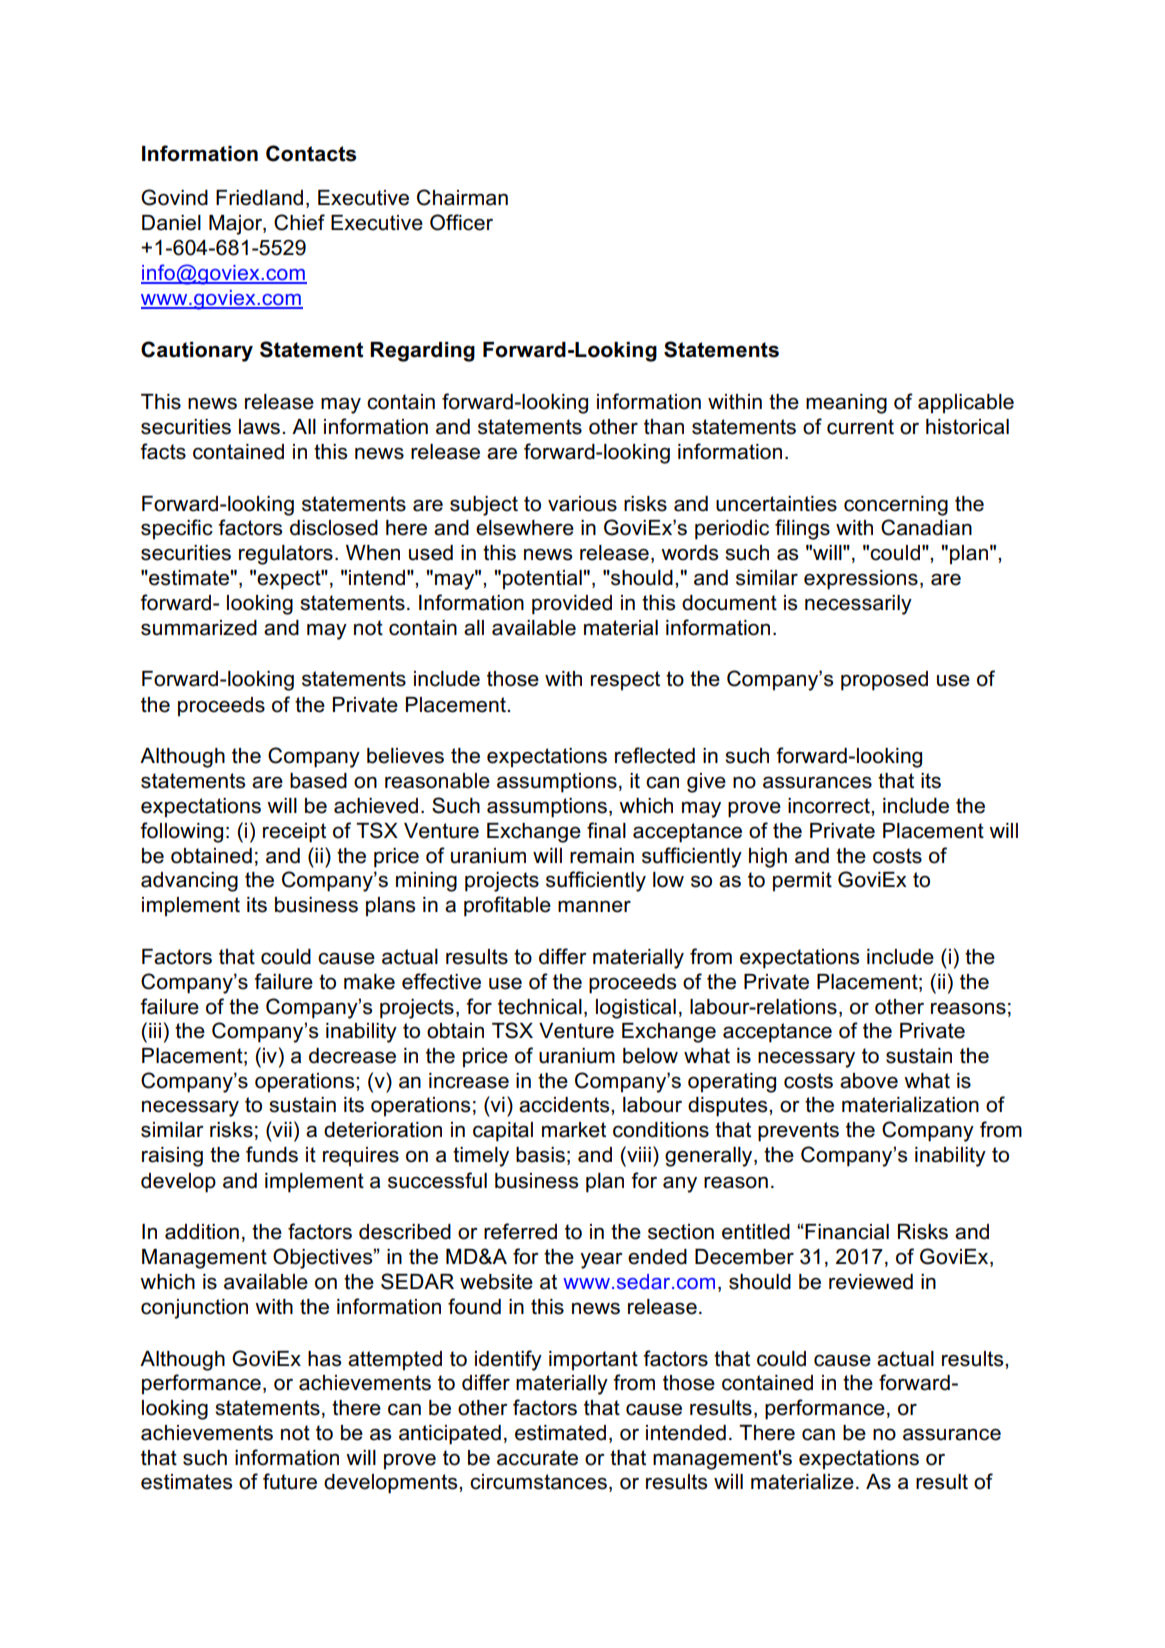 This page has height=1648, width=1165. I want to click on future, so click(290, 1481).
